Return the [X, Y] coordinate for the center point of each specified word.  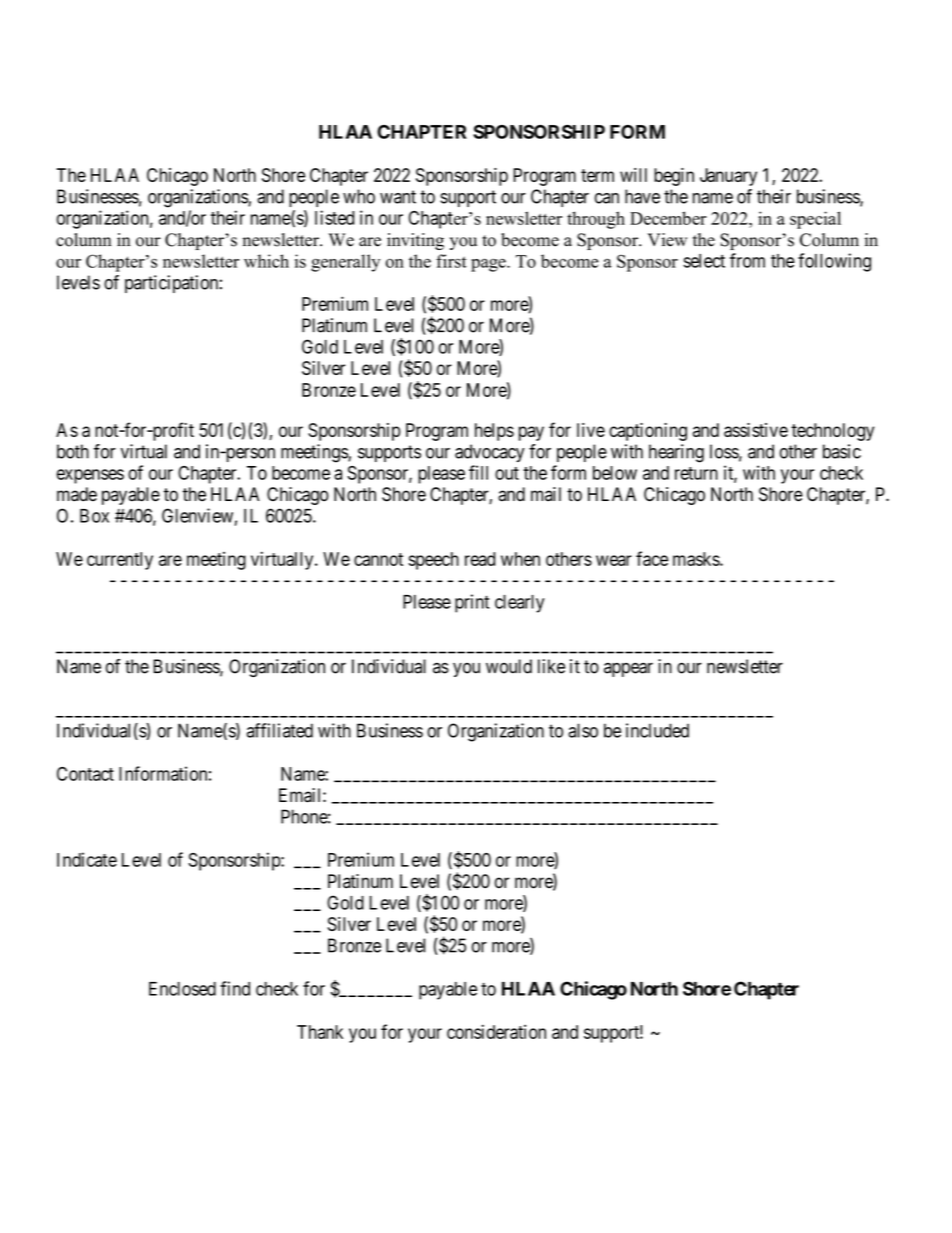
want [398, 197]
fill [478, 472]
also [583, 730]
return [696, 473]
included [657, 730]
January [728, 177]
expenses [90, 476]
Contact [85, 774]
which [266, 261]
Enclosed [182, 989]
